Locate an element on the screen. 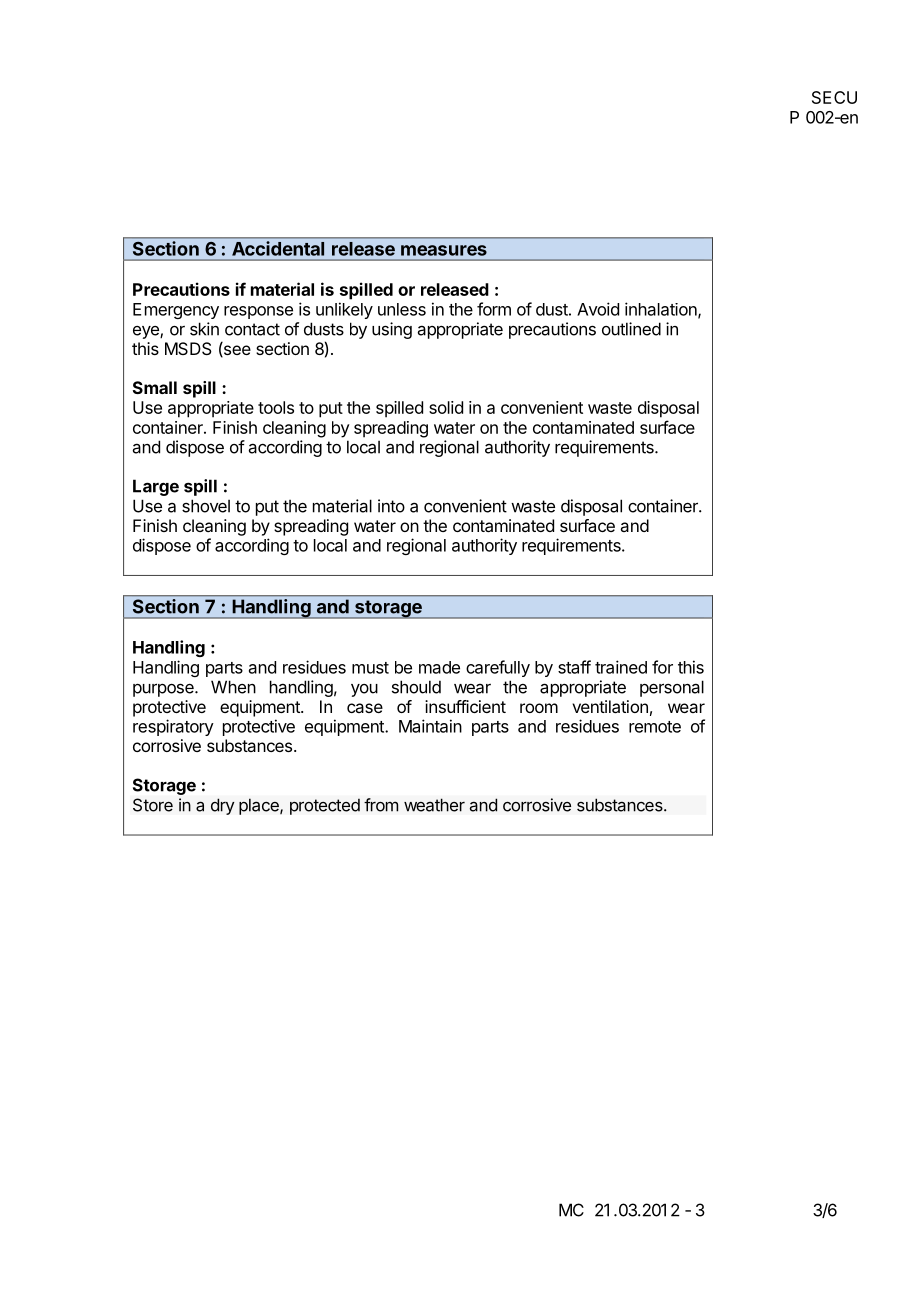 This screenshot has height=1308, width=924. measures is located at coordinates (444, 250).
